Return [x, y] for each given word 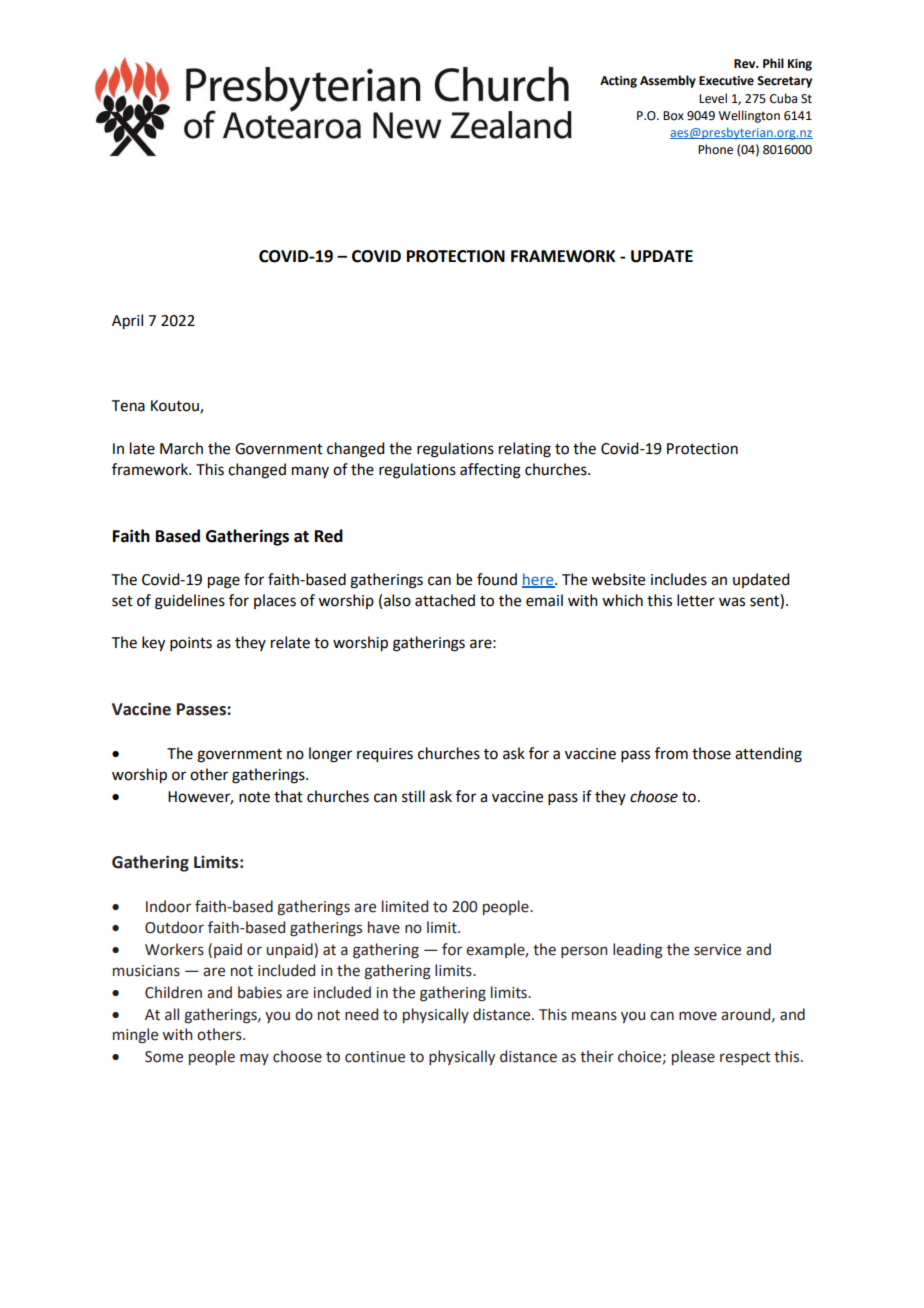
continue [375, 1057]
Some [164, 1057]
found [497, 579]
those [711, 753]
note [254, 797]
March [181, 448]
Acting [618, 82]
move [698, 1016]
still [413, 796]
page [224, 582]
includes [679, 579]
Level [713, 98]
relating [525, 450]
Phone [715, 149]
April [127, 322]
